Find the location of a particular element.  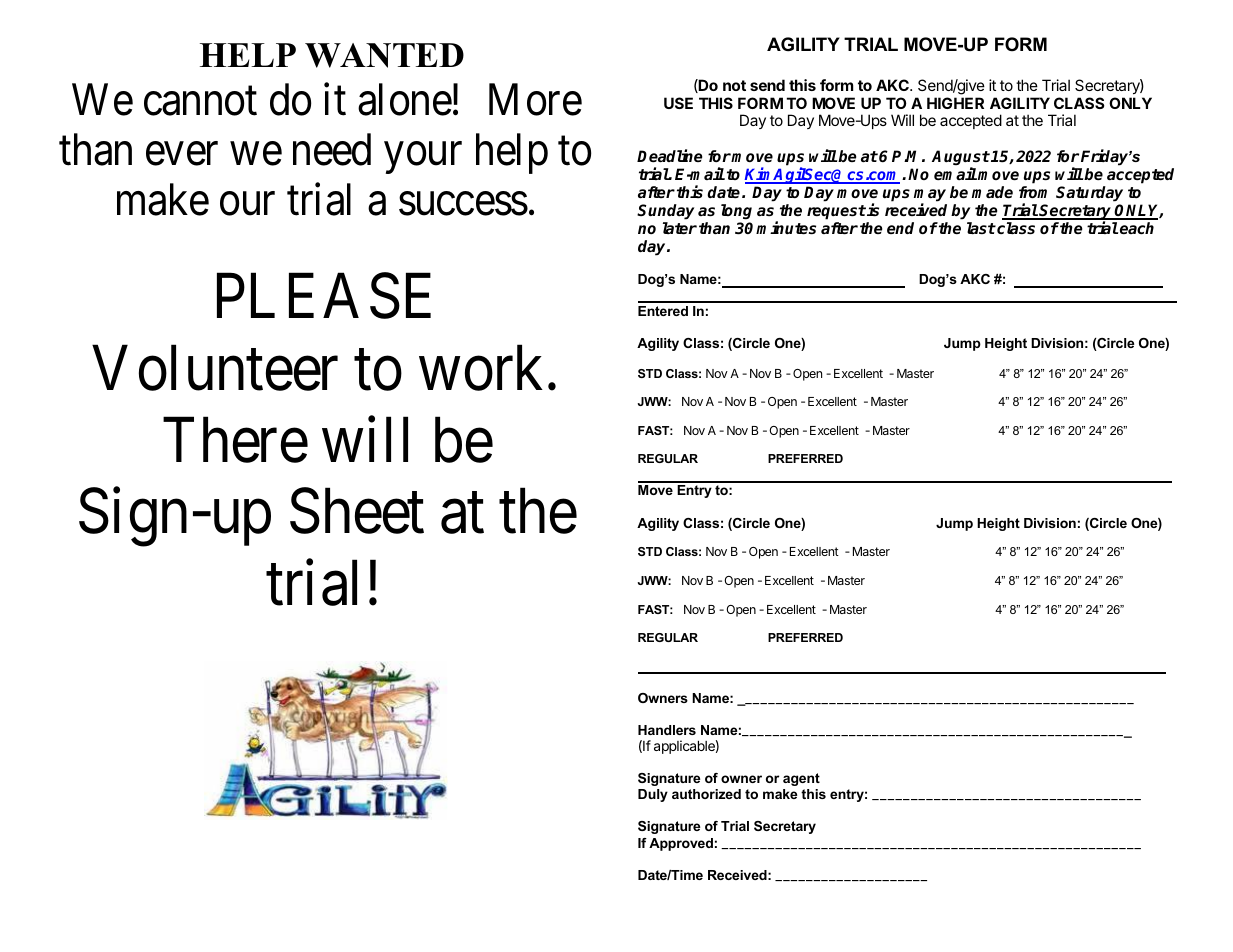

USE is located at coordinates (678, 103).
